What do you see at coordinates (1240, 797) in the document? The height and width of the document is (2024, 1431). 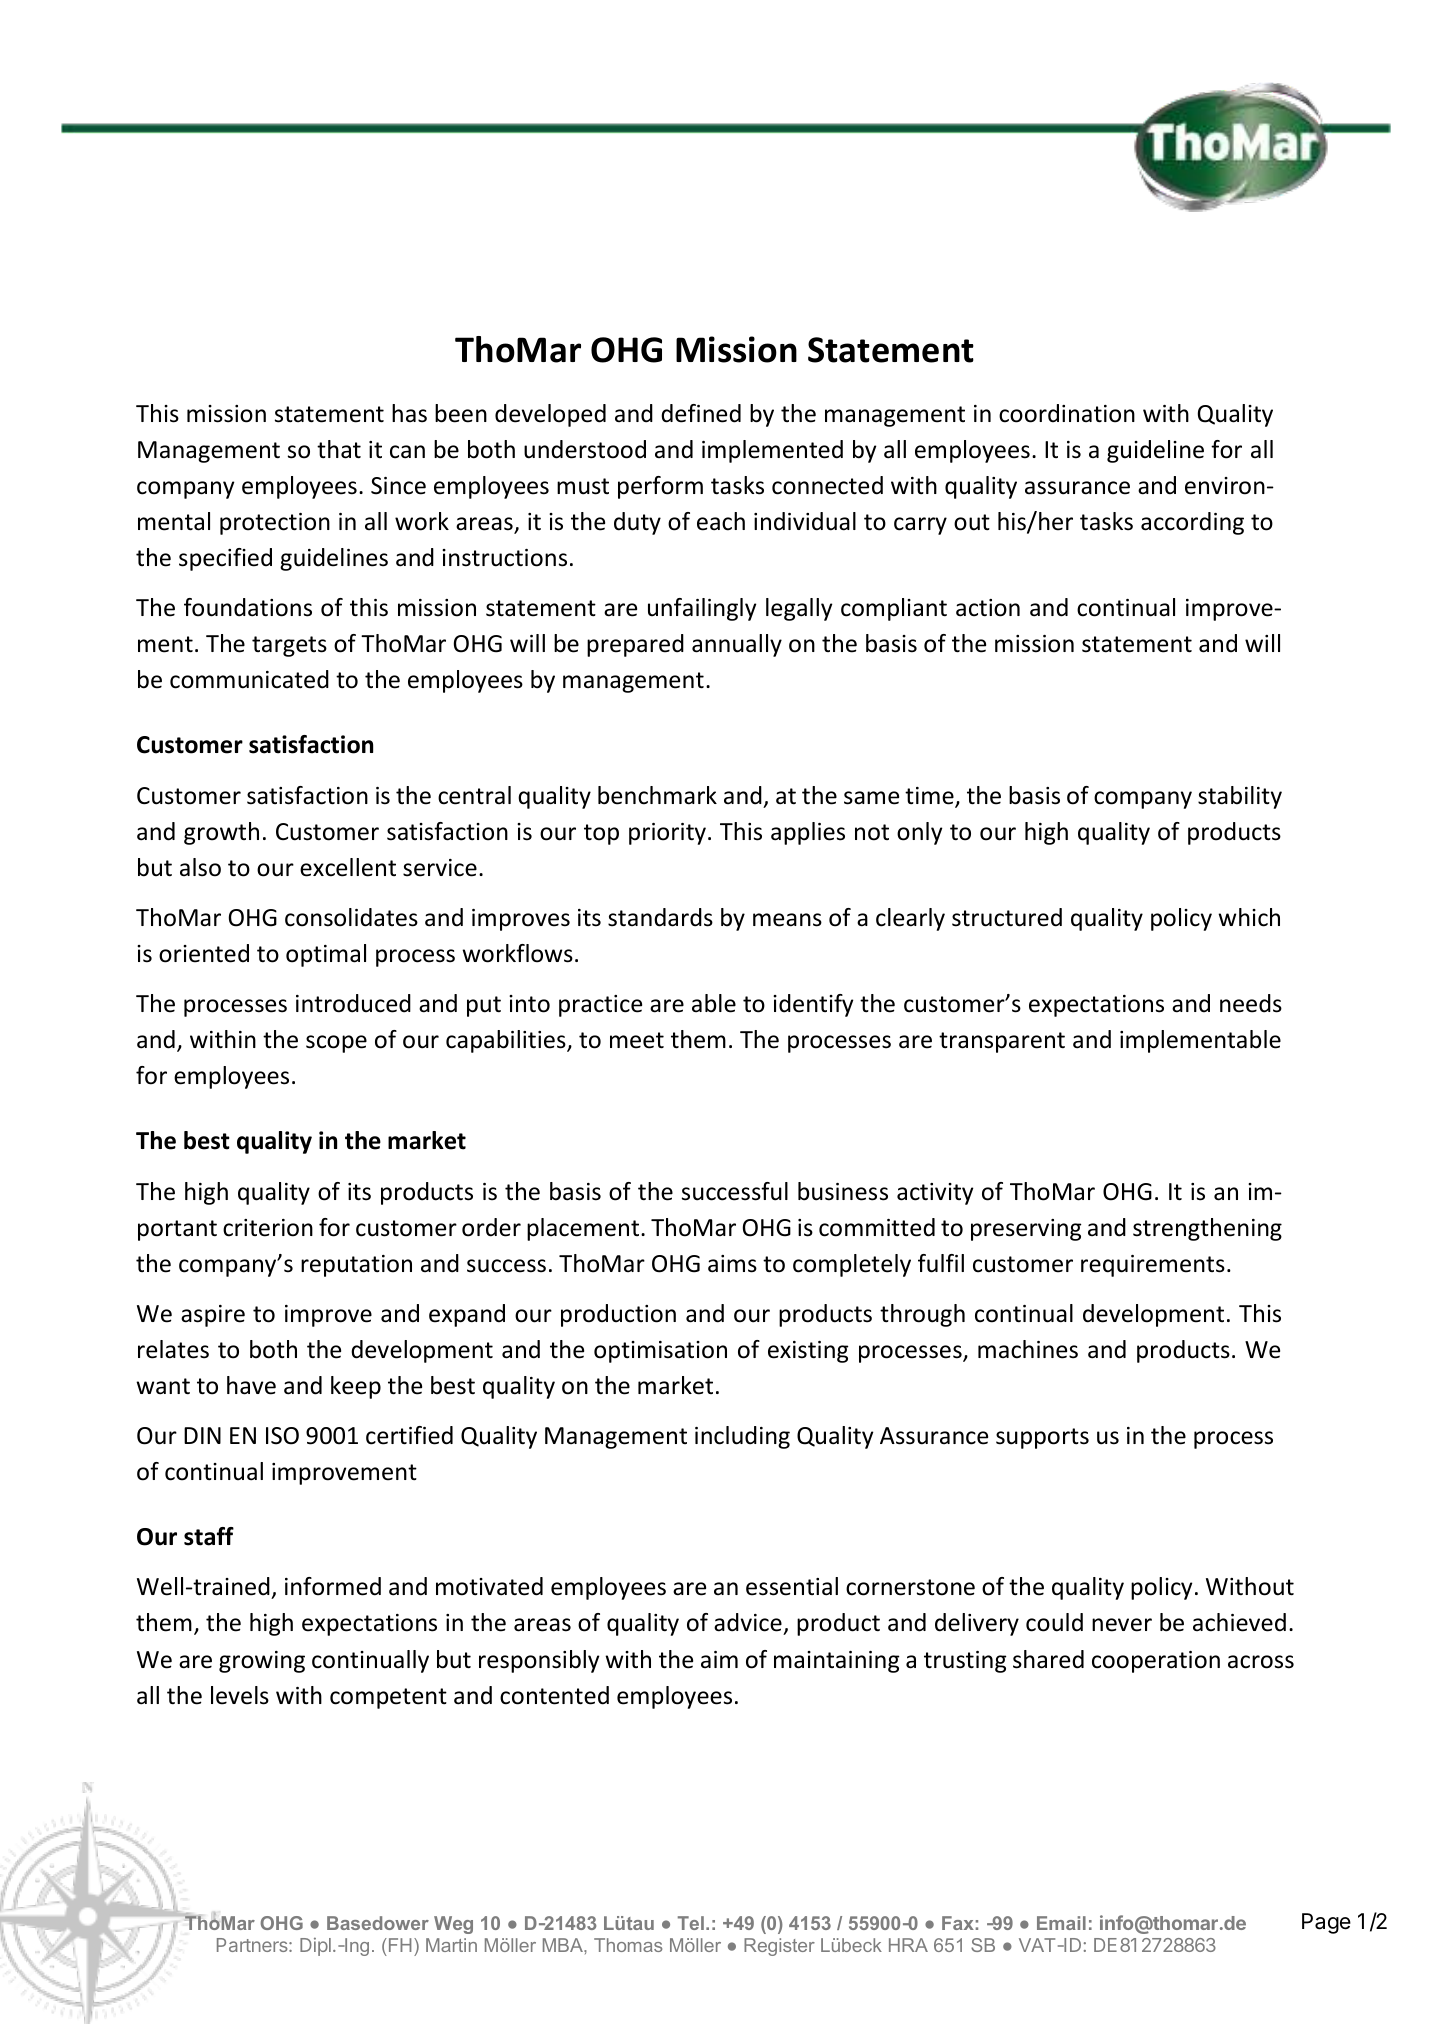 I see `stability` at bounding box center [1240, 797].
